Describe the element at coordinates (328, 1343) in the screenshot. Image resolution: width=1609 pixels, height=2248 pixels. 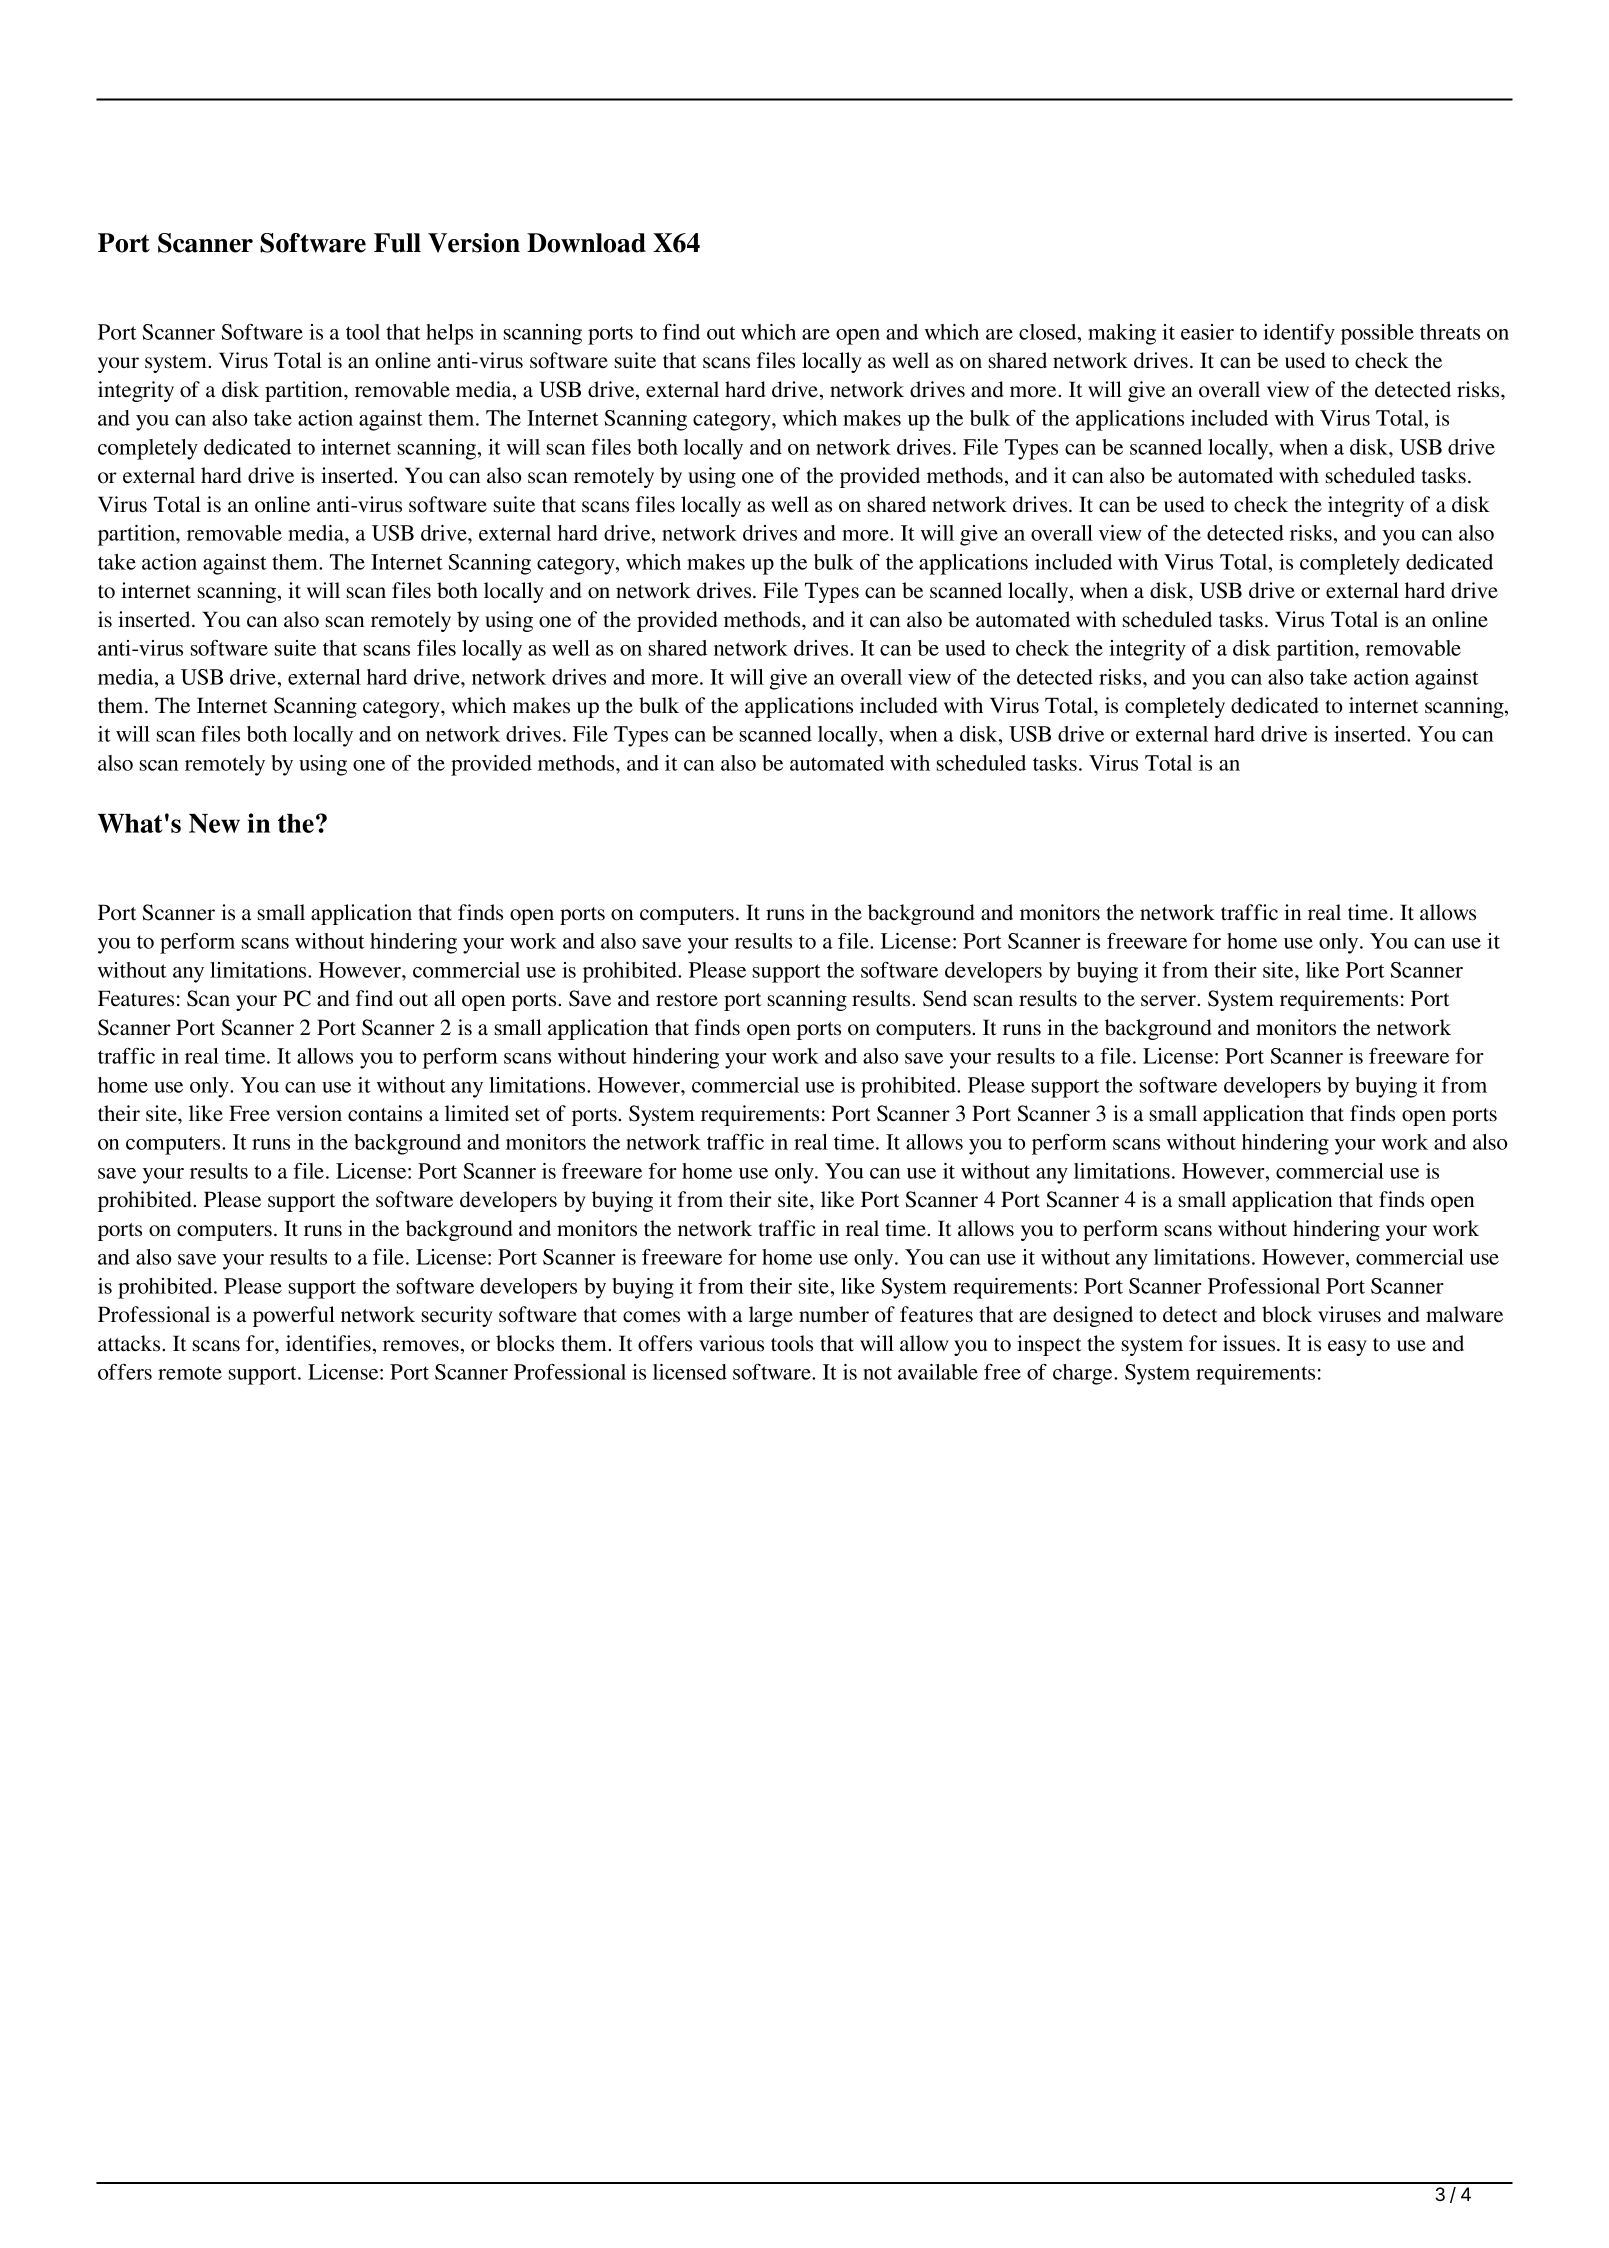
I see `identifies` at that location.
